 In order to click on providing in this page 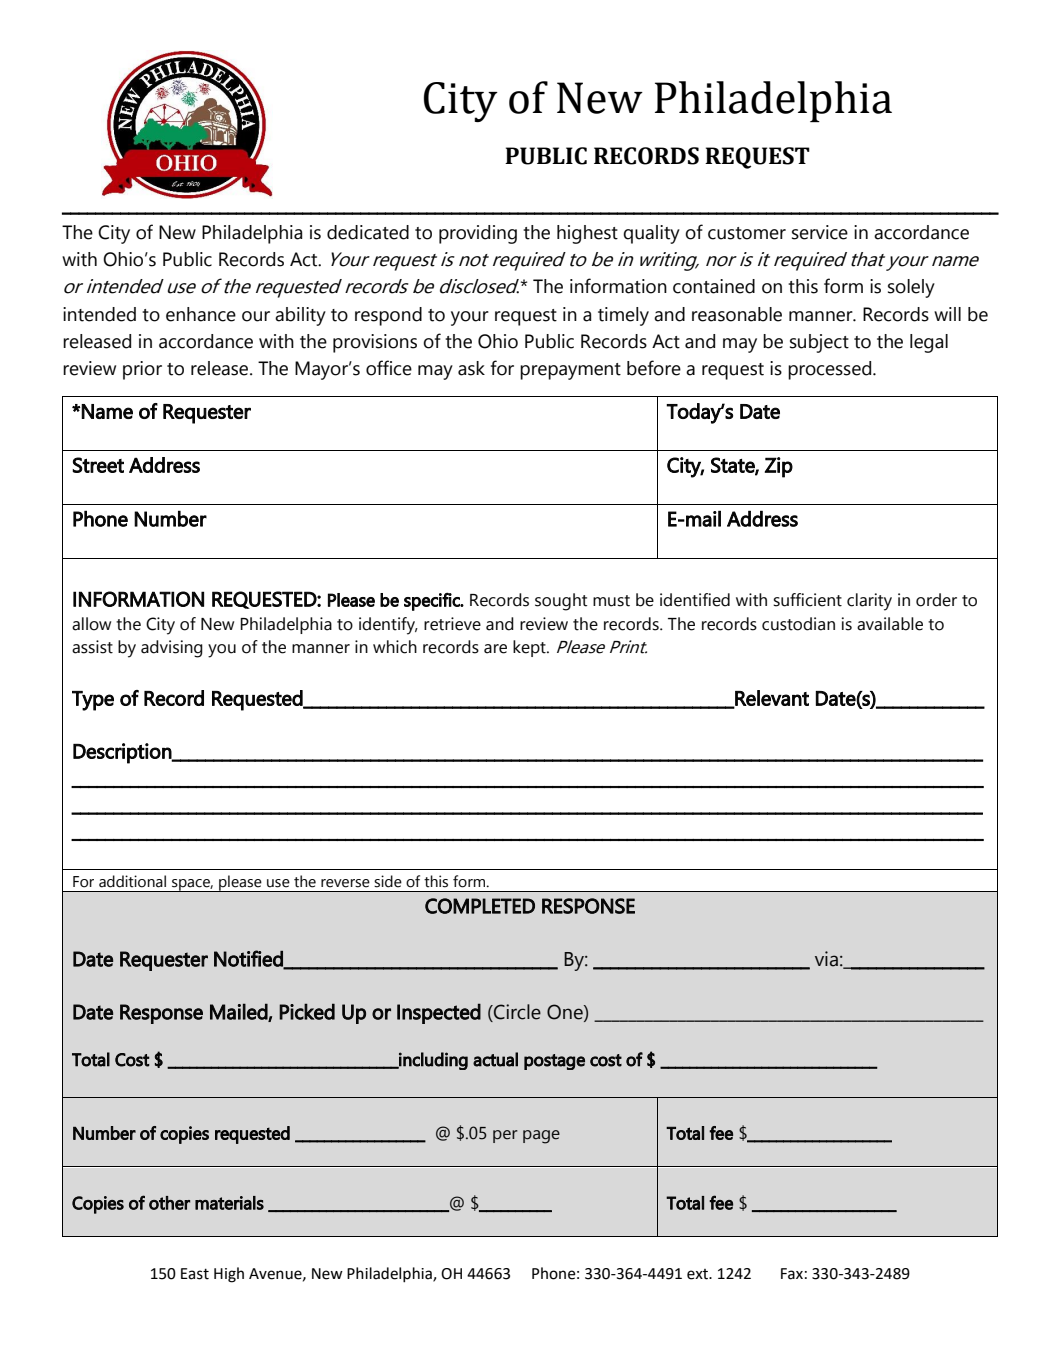, I will do `click(478, 234)`.
